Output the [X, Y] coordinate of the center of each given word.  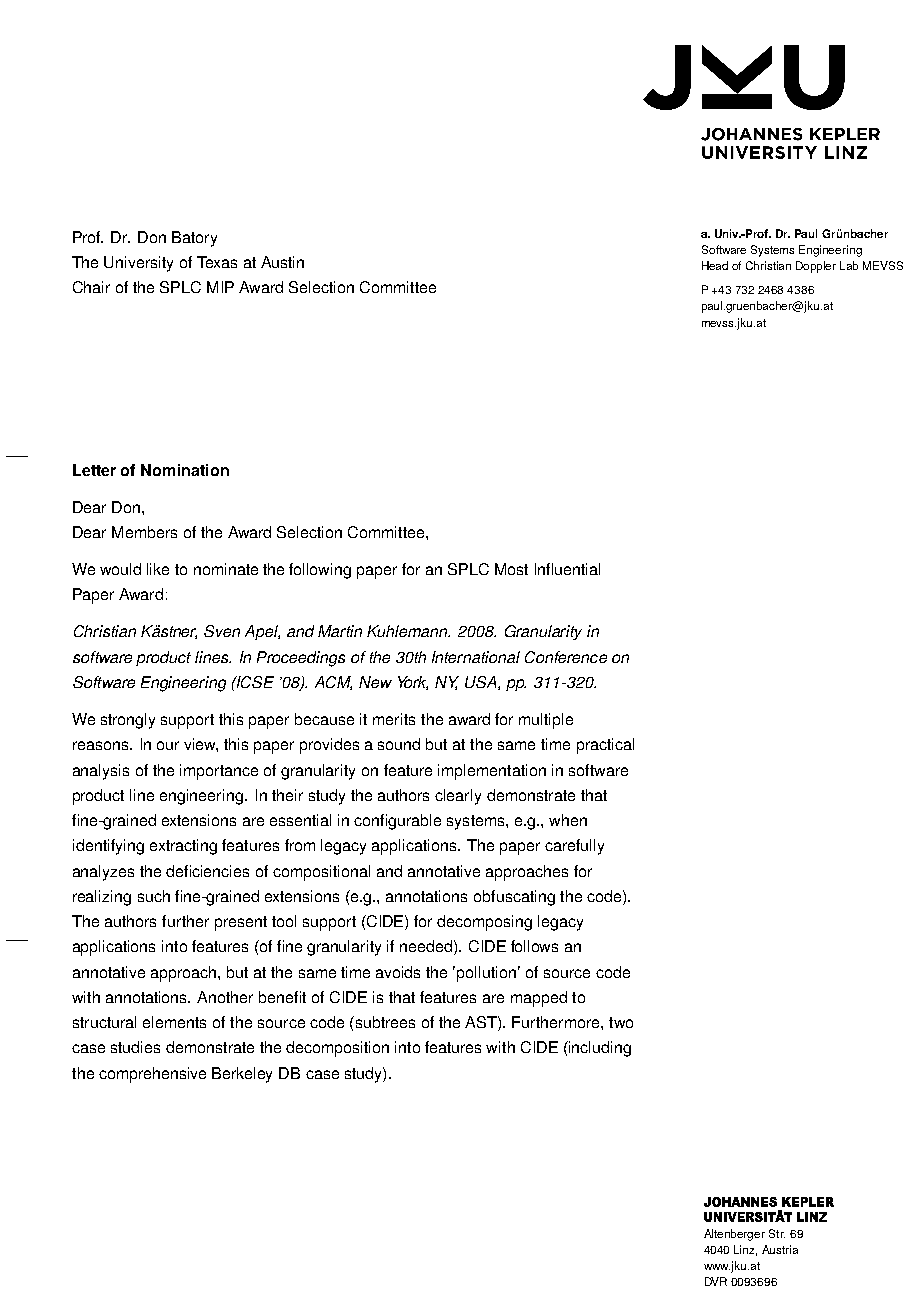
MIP [220, 287]
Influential [567, 569]
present [241, 923]
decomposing [484, 923]
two [621, 1022]
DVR [716, 1281]
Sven [222, 631]
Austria [780, 1249]
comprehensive [152, 1075]
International [476, 657]
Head [715, 265]
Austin [282, 262]
